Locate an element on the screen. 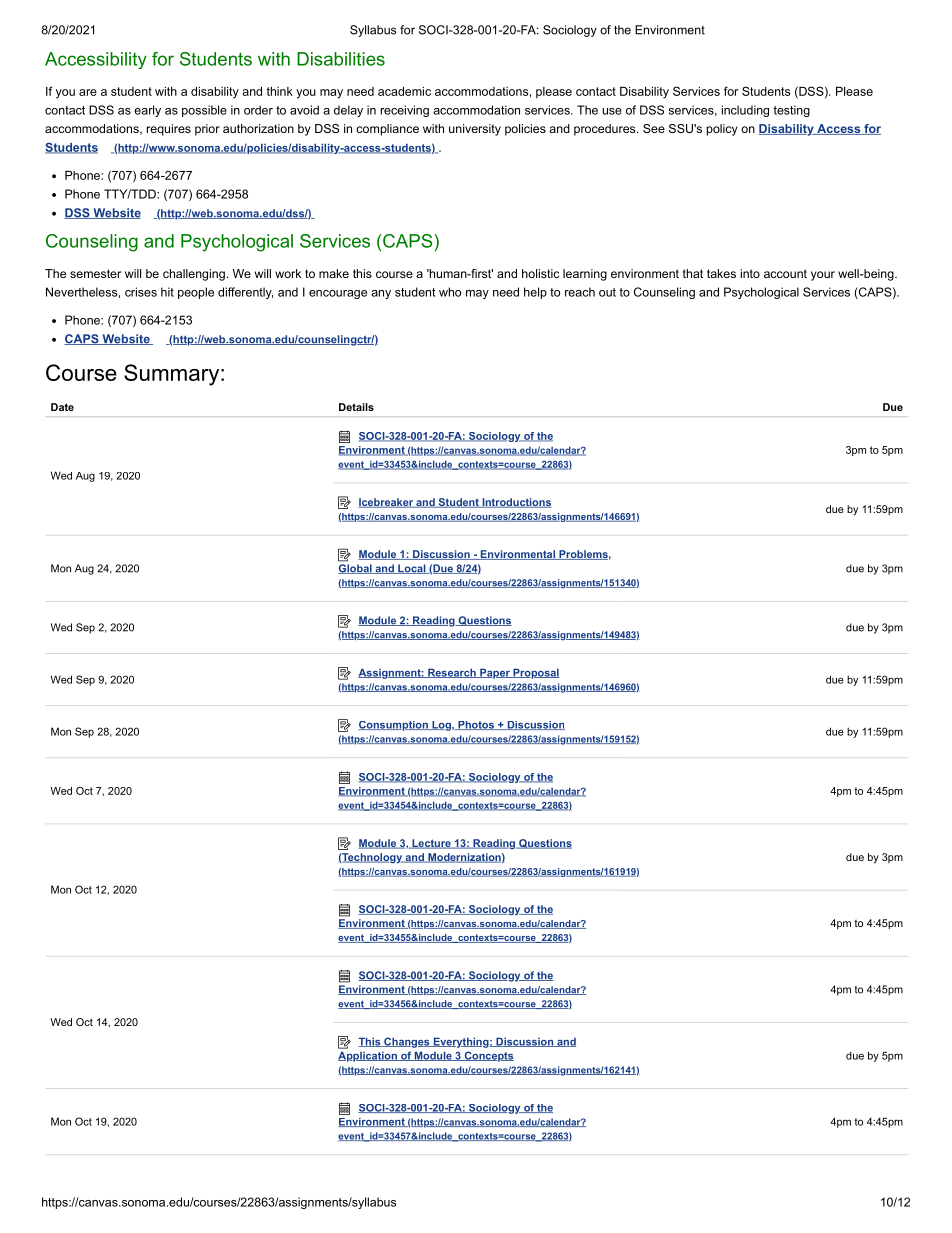  Consumption is located at coordinates (394, 726).
